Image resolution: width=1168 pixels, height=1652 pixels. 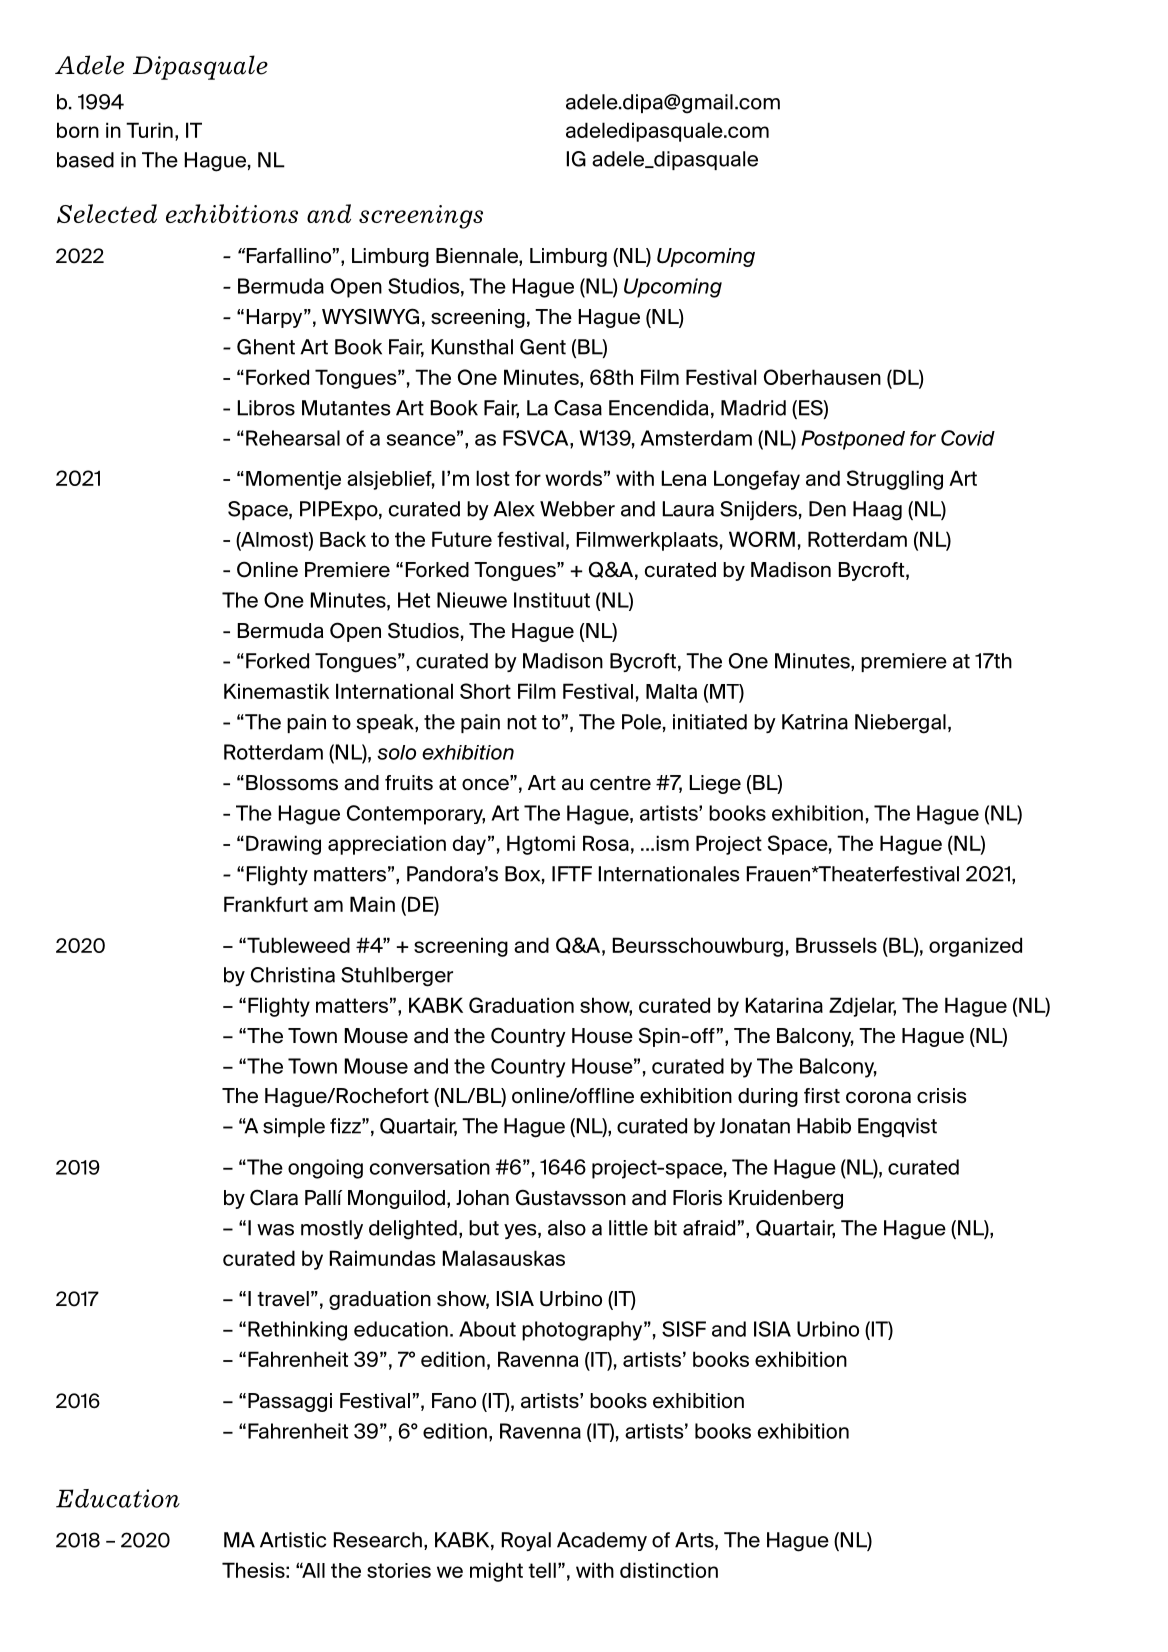 I want to click on day, so click(x=469, y=845).
